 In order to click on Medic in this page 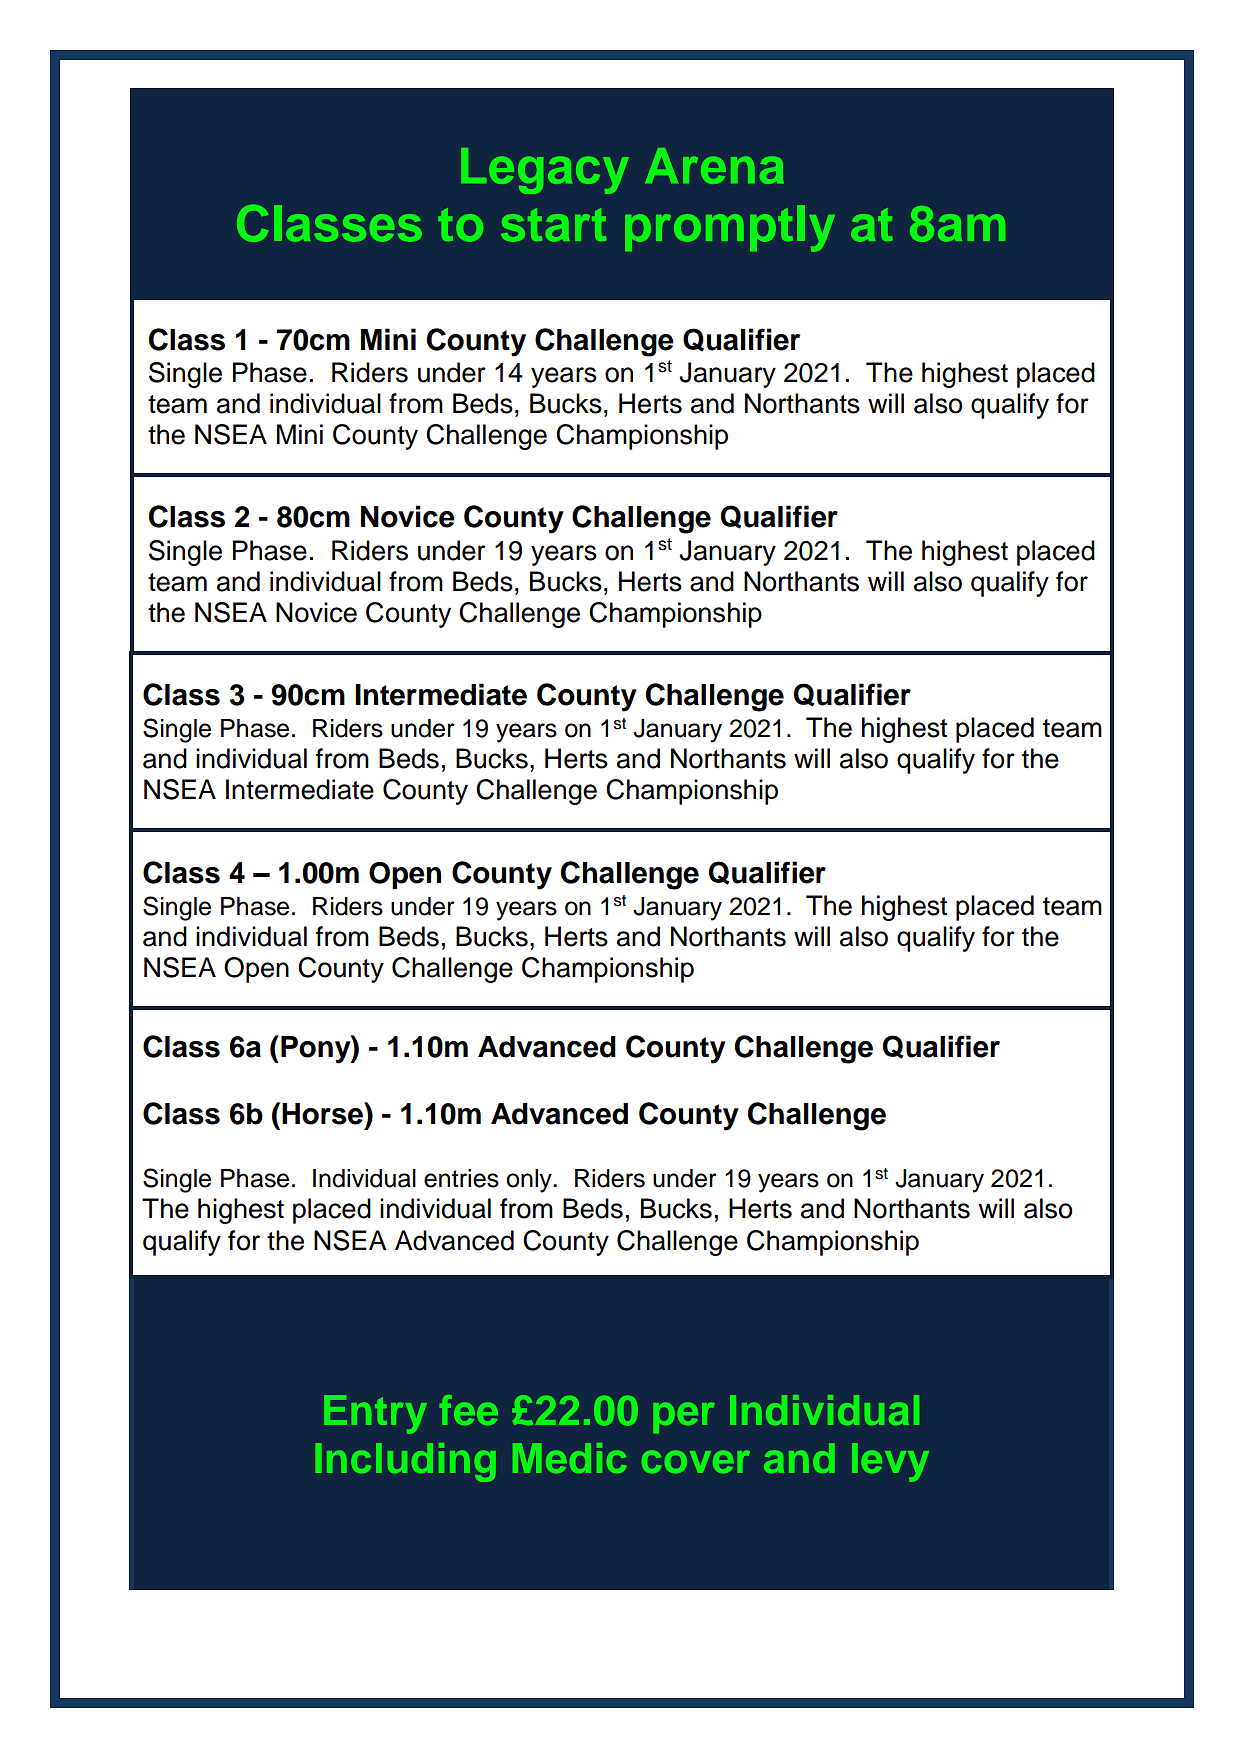, I will do `click(569, 1458)`.
